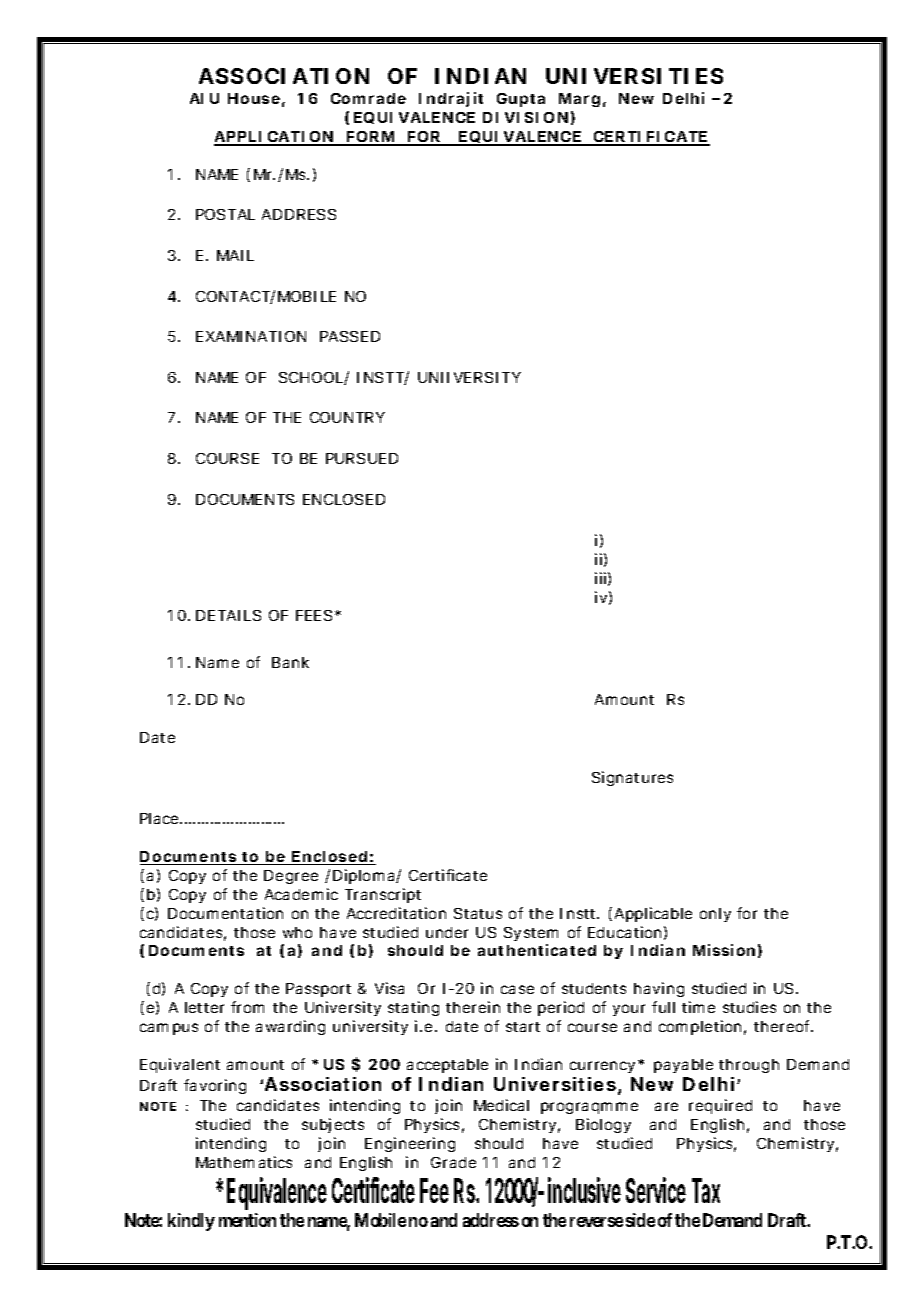  I want to click on Grade, so click(453, 1162).
